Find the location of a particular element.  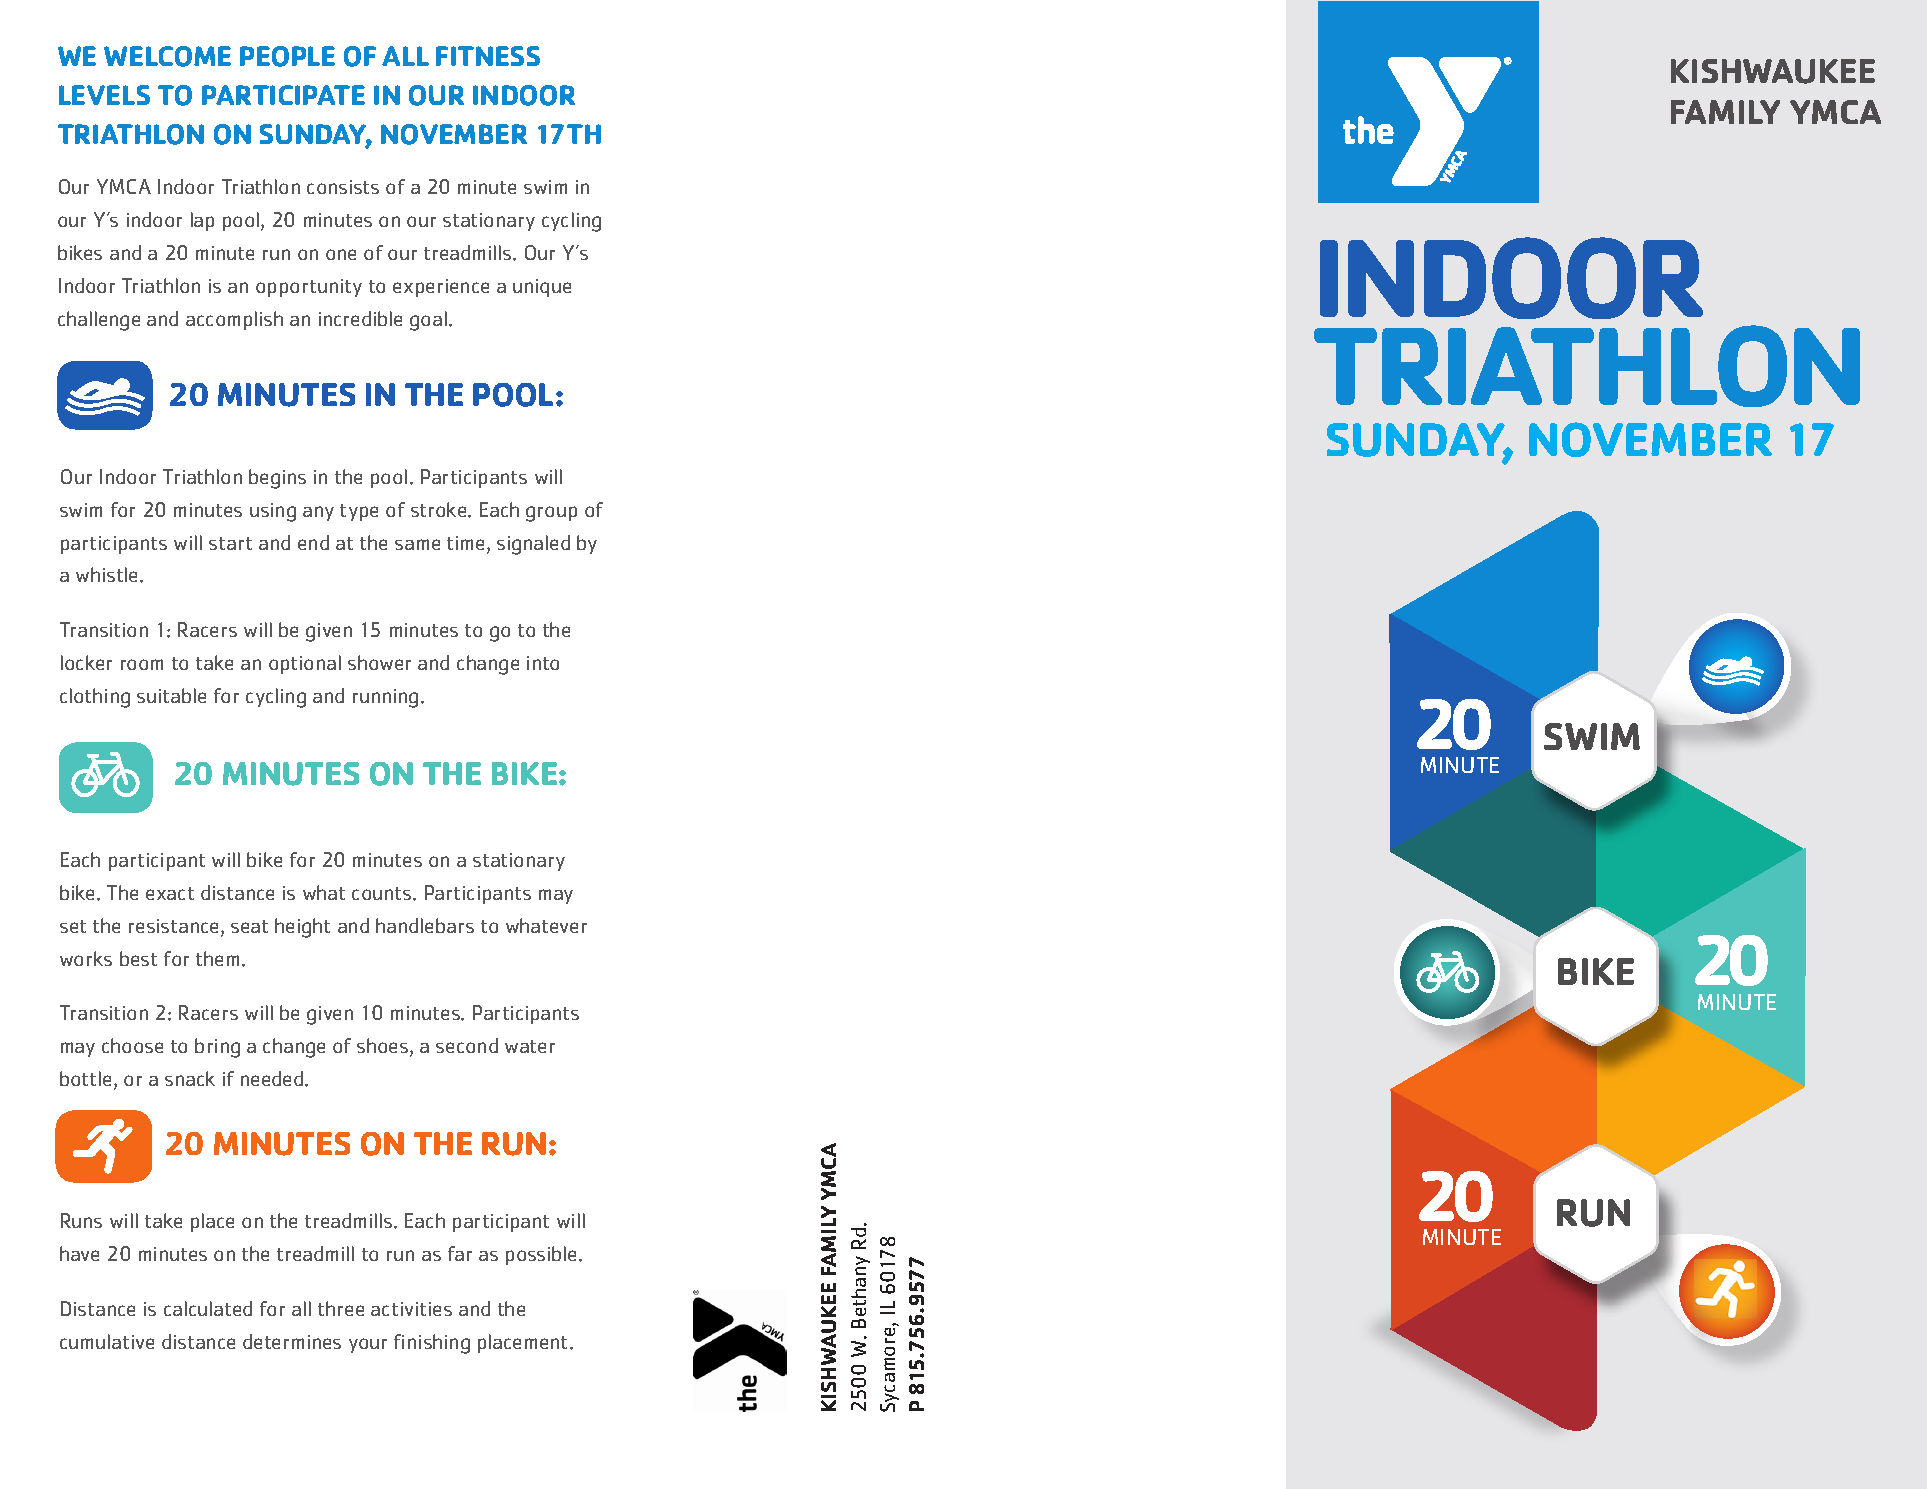

exact is located at coordinates (170, 893).
